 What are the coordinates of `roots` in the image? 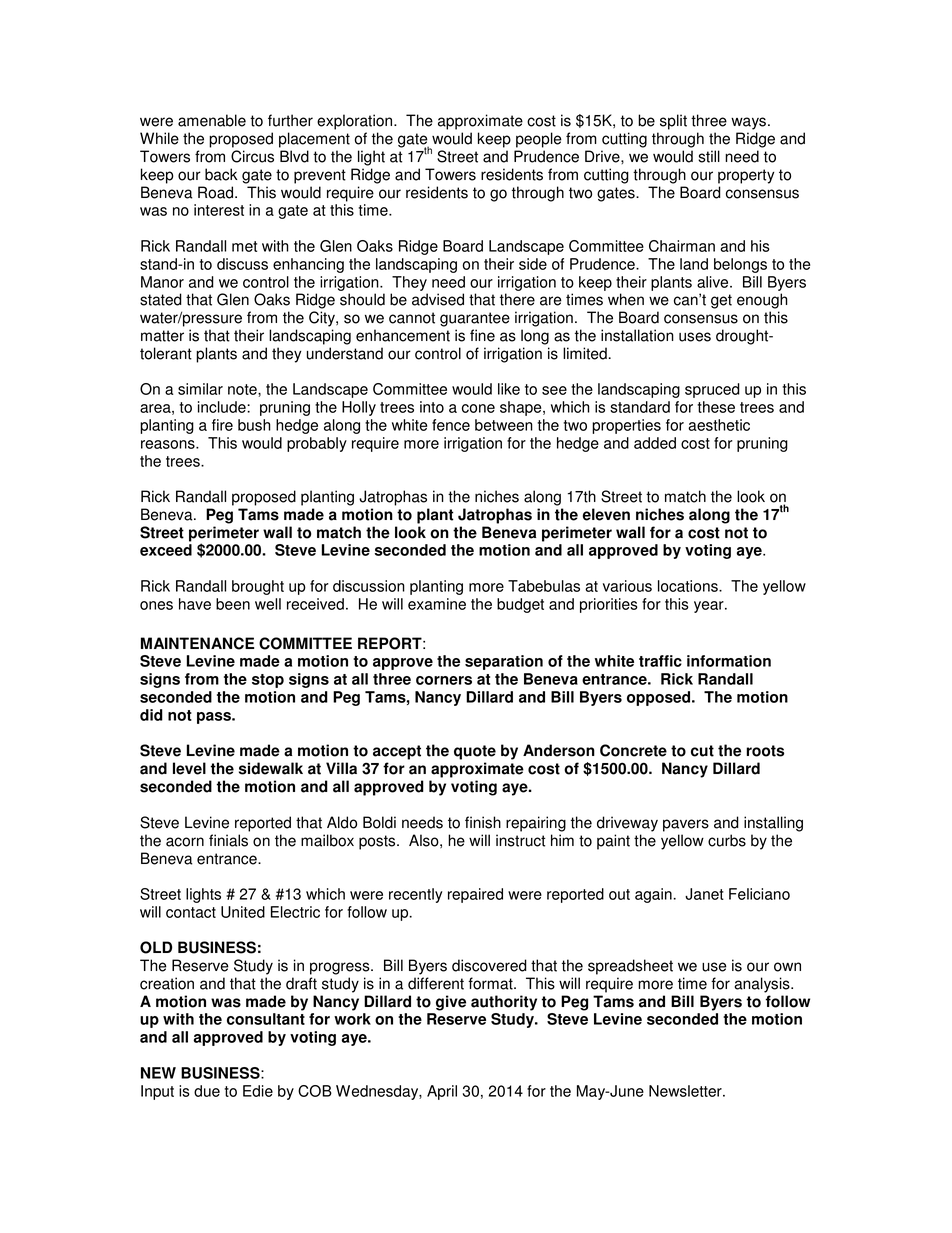 It's located at (765, 751).
